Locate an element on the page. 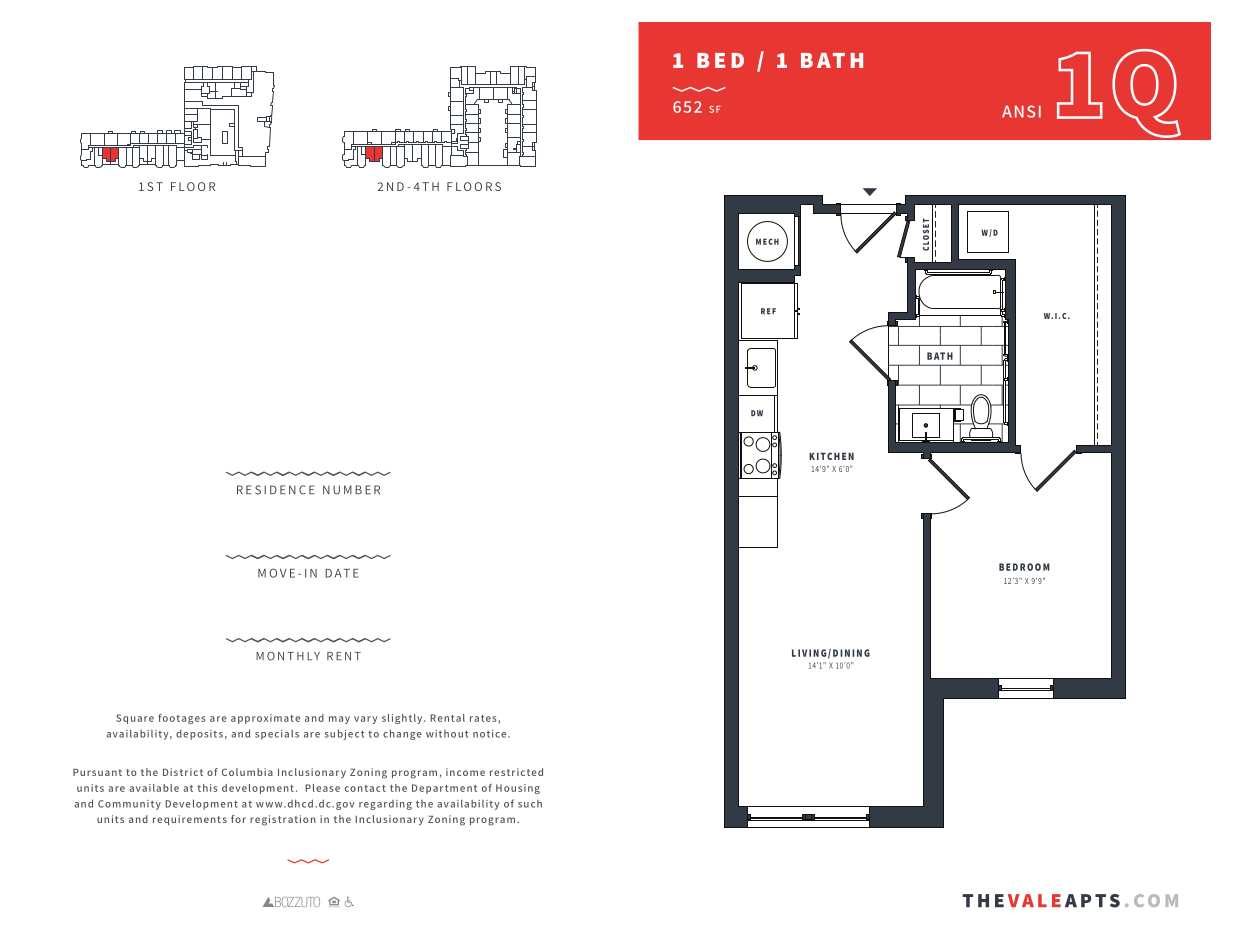  REF is located at coordinates (768, 311).
